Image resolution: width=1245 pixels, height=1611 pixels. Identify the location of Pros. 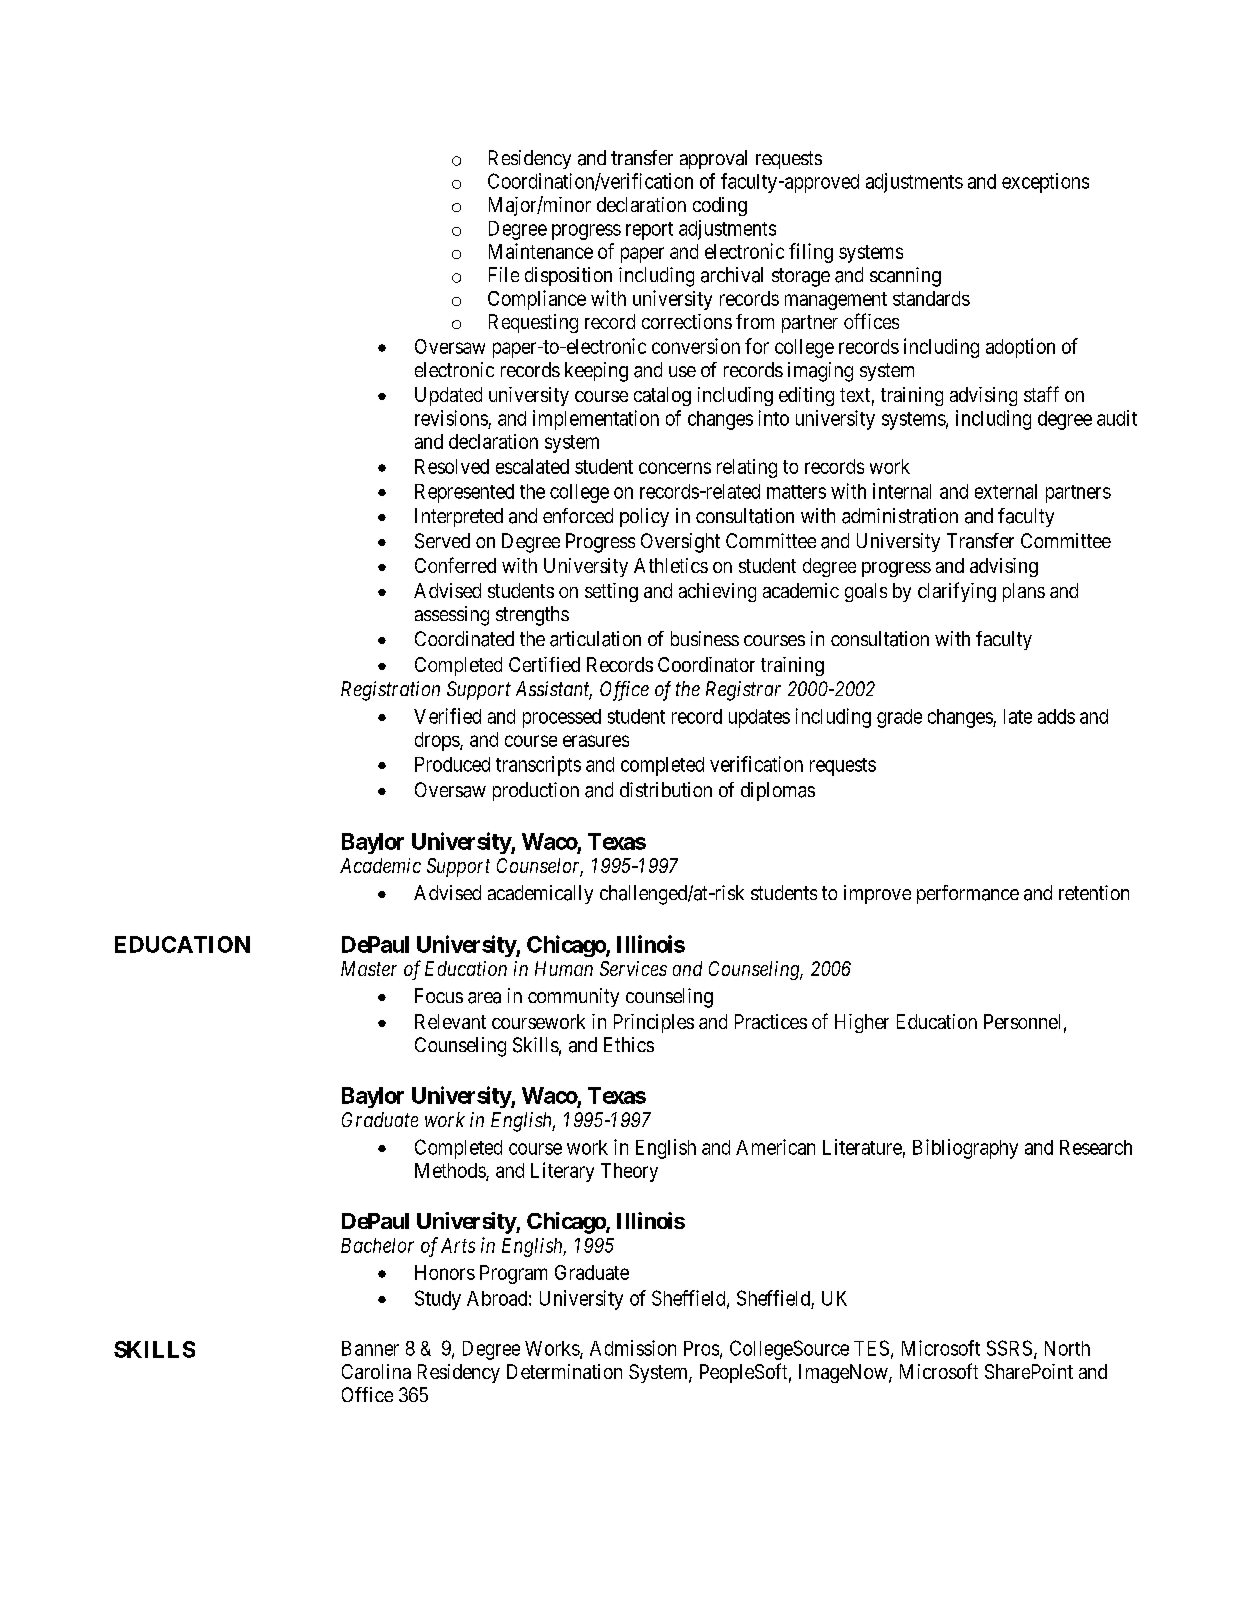
(701, 1348).
